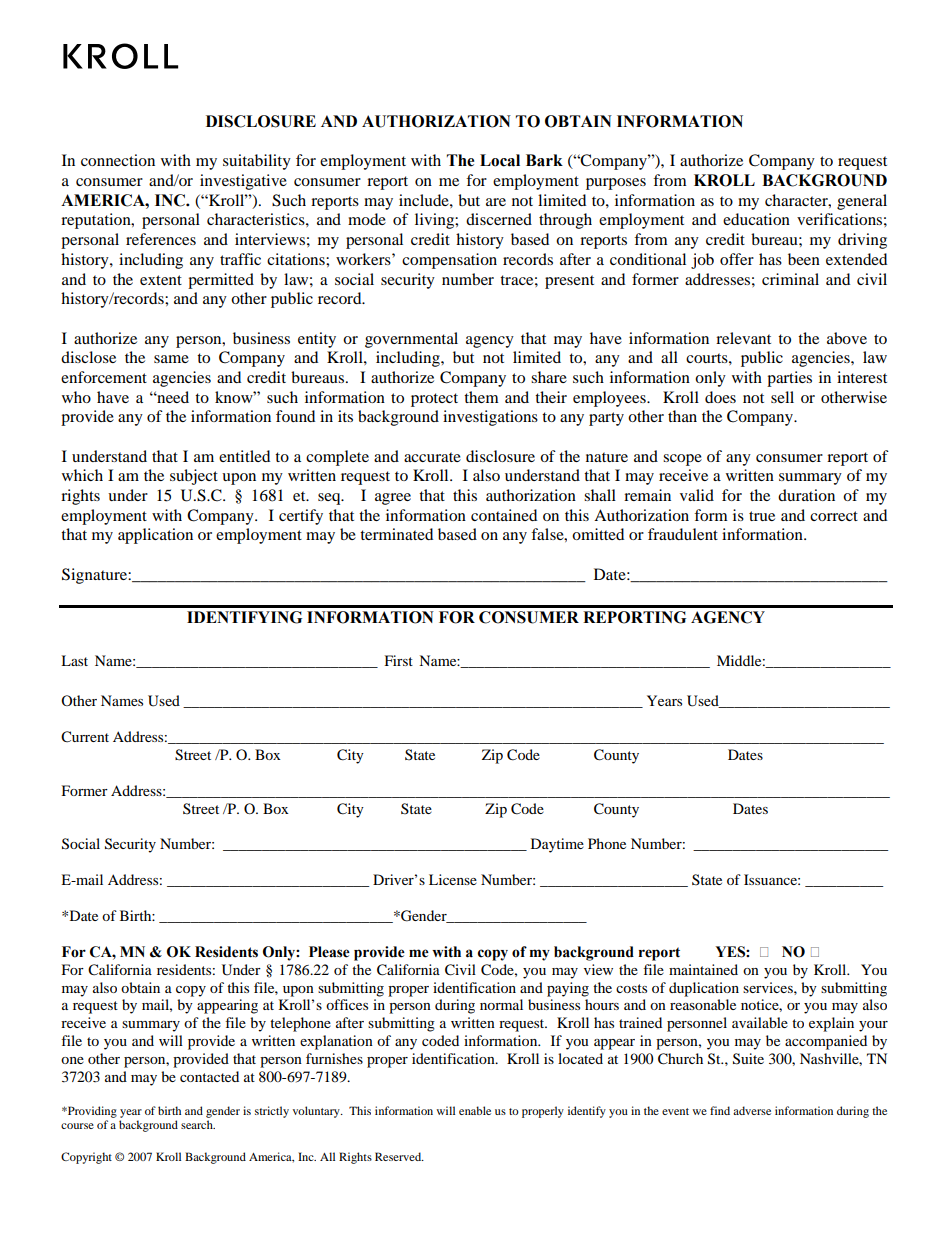  Describe the element at coordinates (198, 1124) in the page. I see `search` at that location.
